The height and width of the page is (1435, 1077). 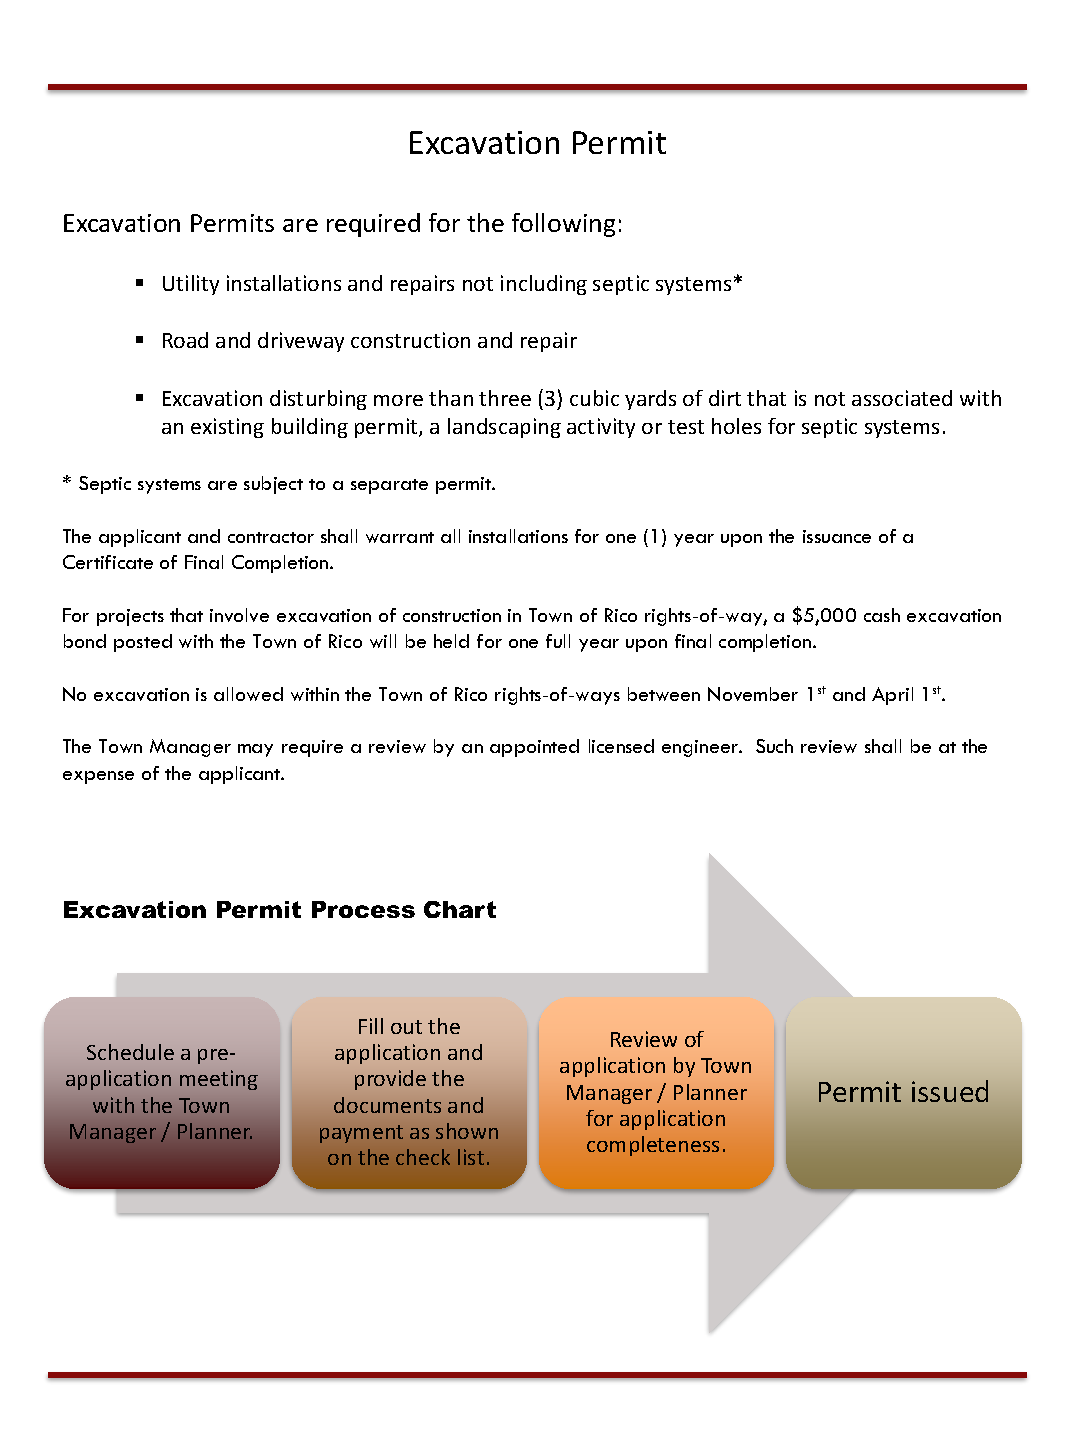 What do you see at coordinates (191, 285) in the page?
I see `Utility` at bounding box center [191, 285].
